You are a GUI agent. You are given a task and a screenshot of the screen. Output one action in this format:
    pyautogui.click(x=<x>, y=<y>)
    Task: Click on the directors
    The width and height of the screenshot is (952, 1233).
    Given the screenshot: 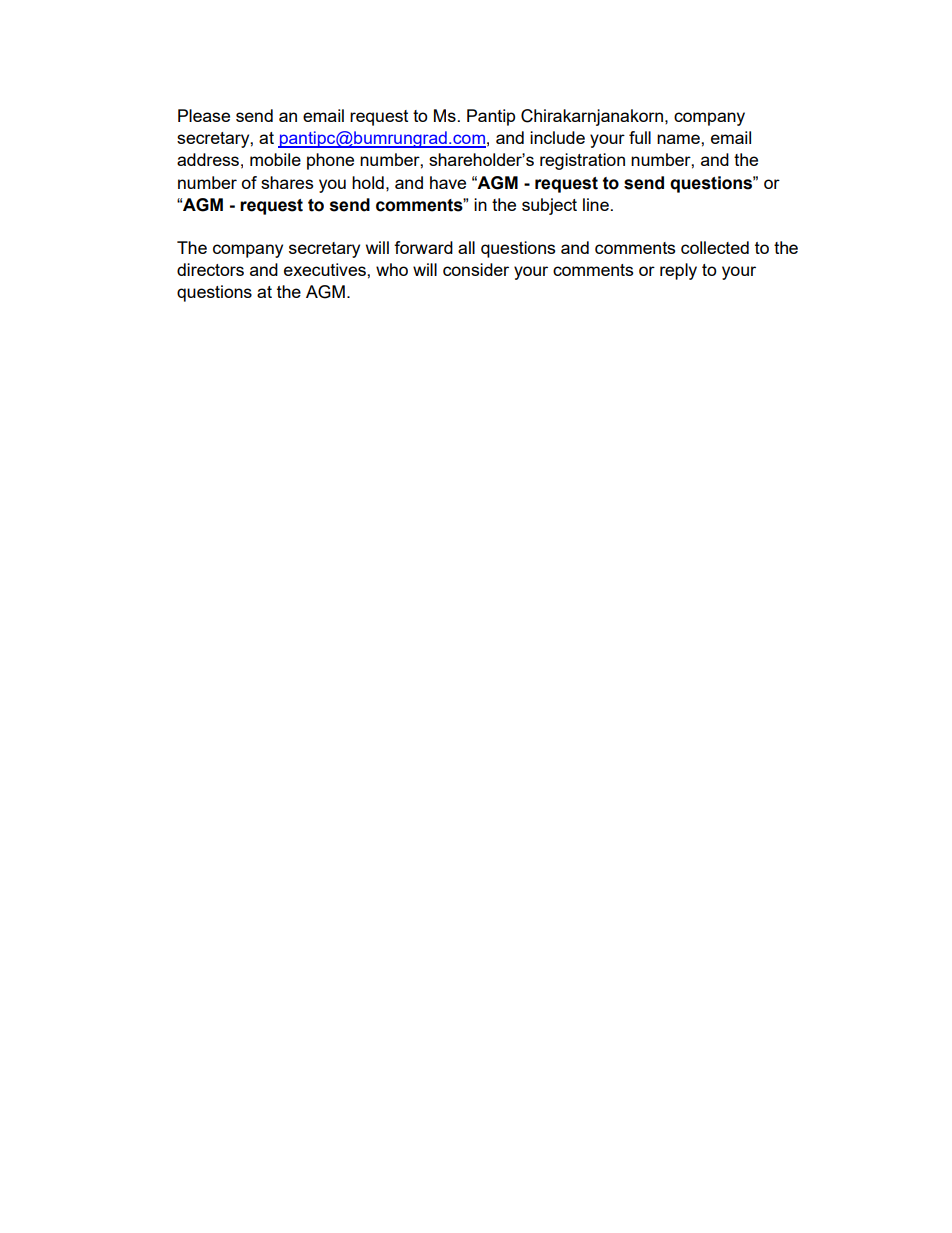 What is the action you would take?
    pyautogui.click(x=210, y=269)
